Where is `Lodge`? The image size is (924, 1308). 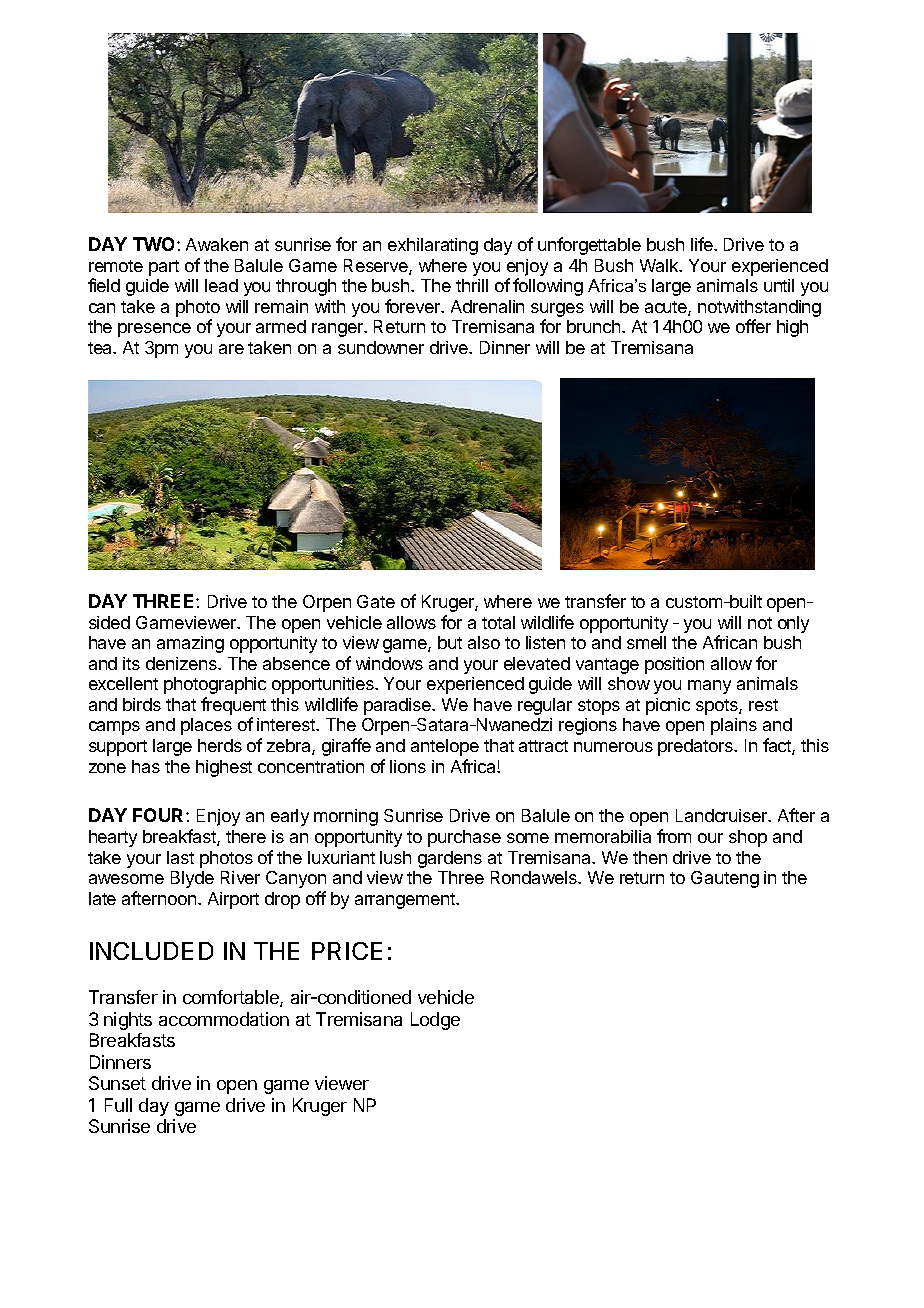
Lodge is located at coordinates (435, 1021).
